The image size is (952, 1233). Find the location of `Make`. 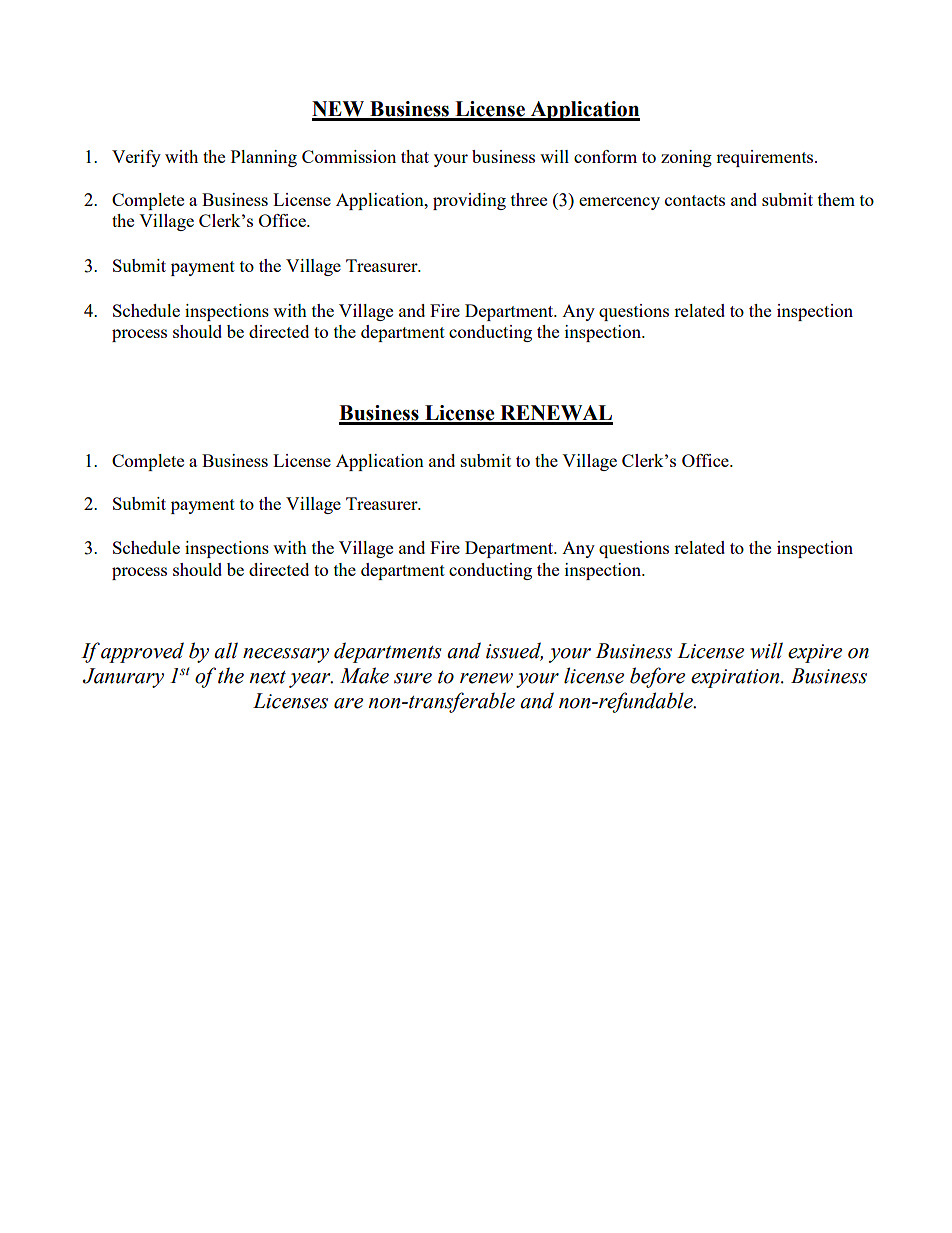

Make is located at coordinates (364, 675).
